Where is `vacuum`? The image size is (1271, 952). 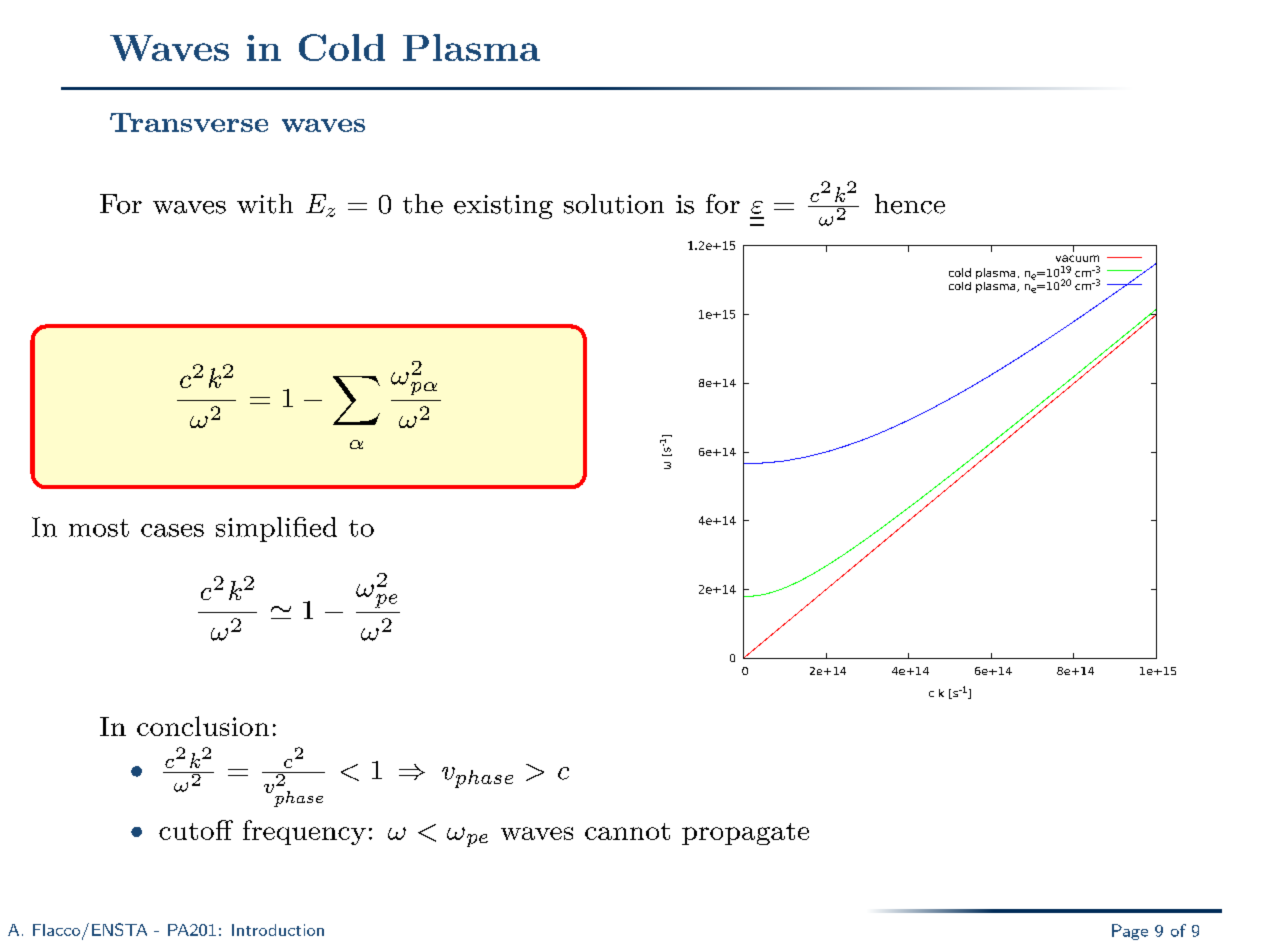
vacuum is located at coordinates (1077, 258).
